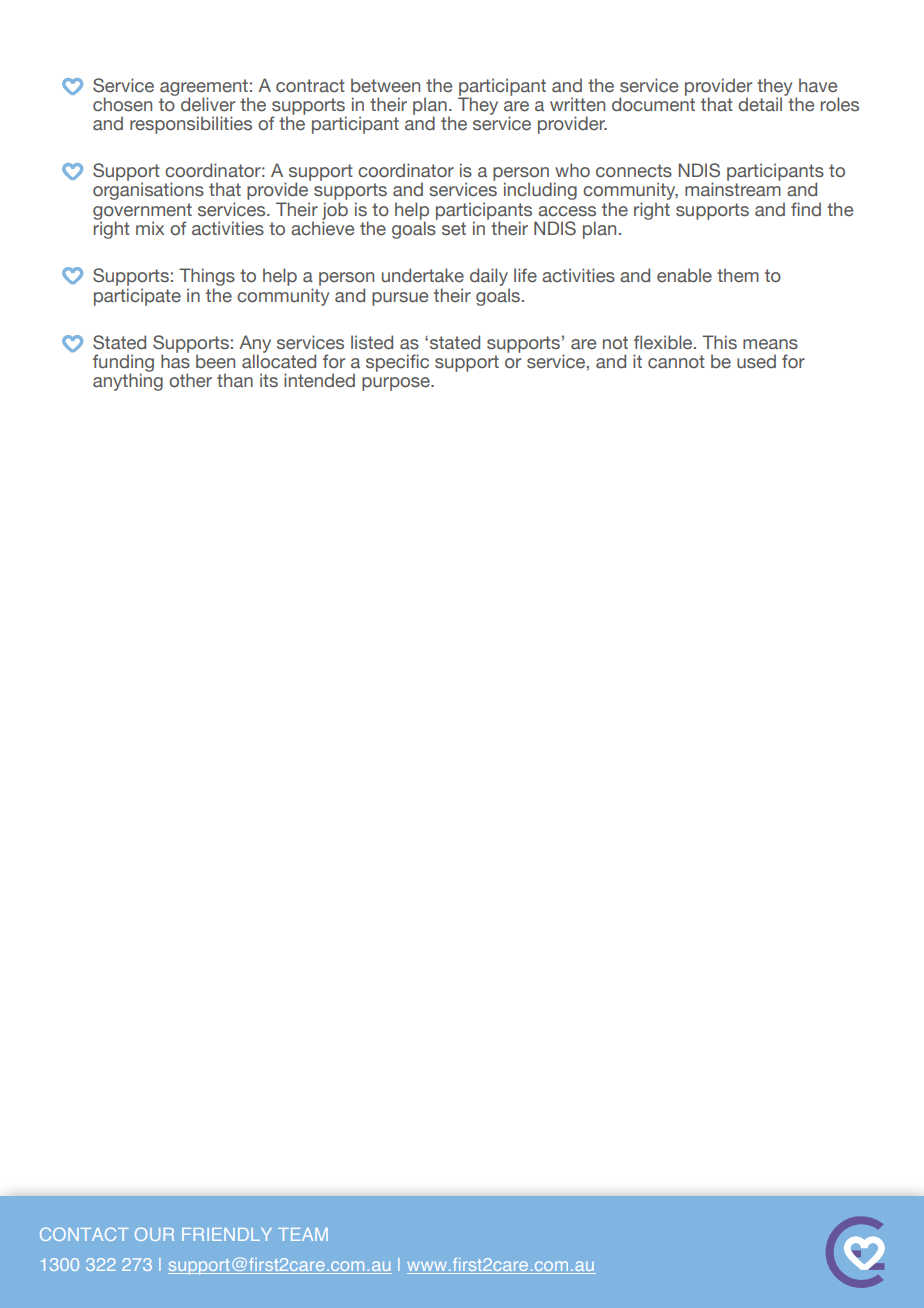  What do you see at coordinates (191, 125) in the screenshot?
I see `responsibilities` at bounding box center [191, 125].
